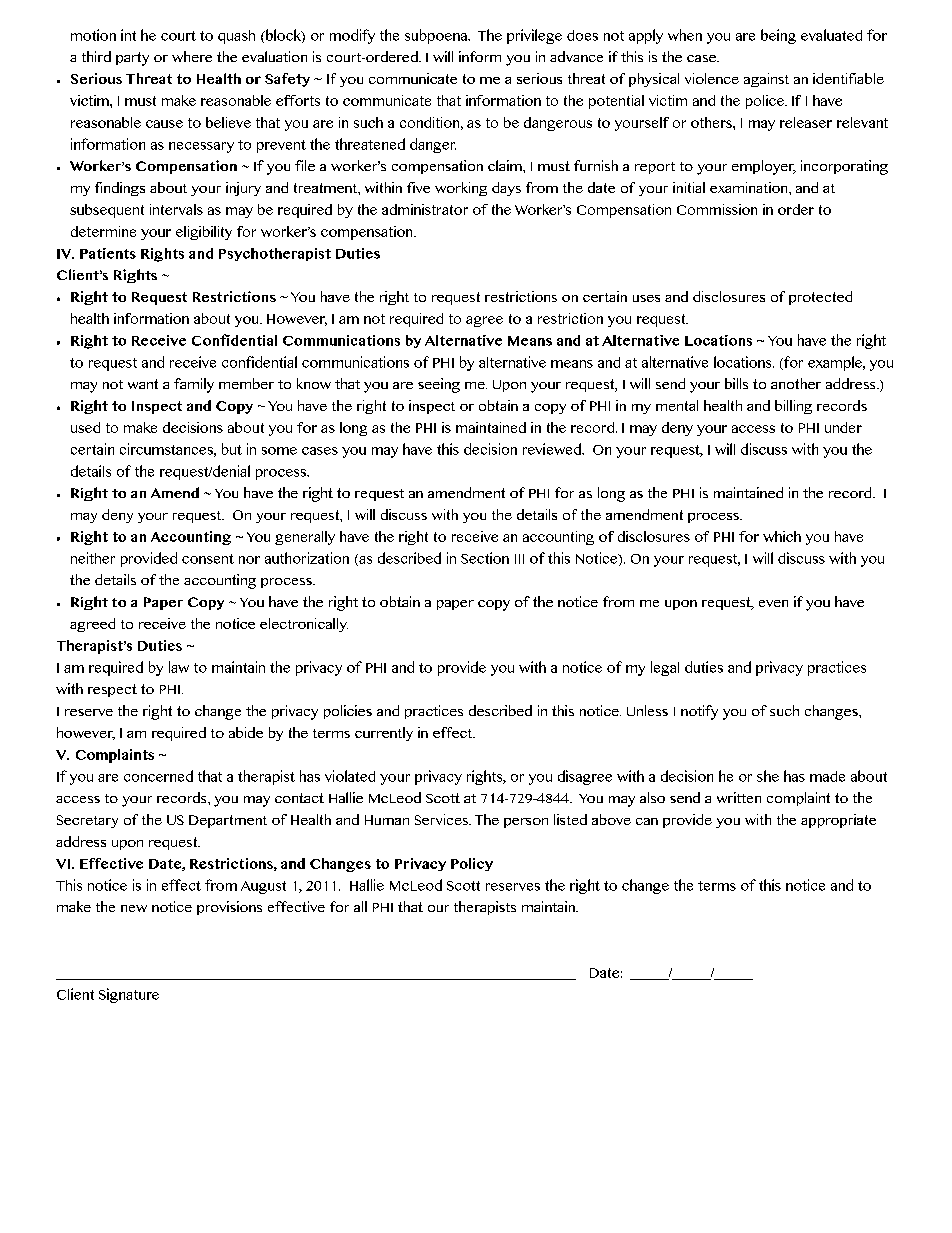 The width and height of the document is (952, 1233). Describe the element at coordinates (793, 407) in the document. I see `billing` at that location.
